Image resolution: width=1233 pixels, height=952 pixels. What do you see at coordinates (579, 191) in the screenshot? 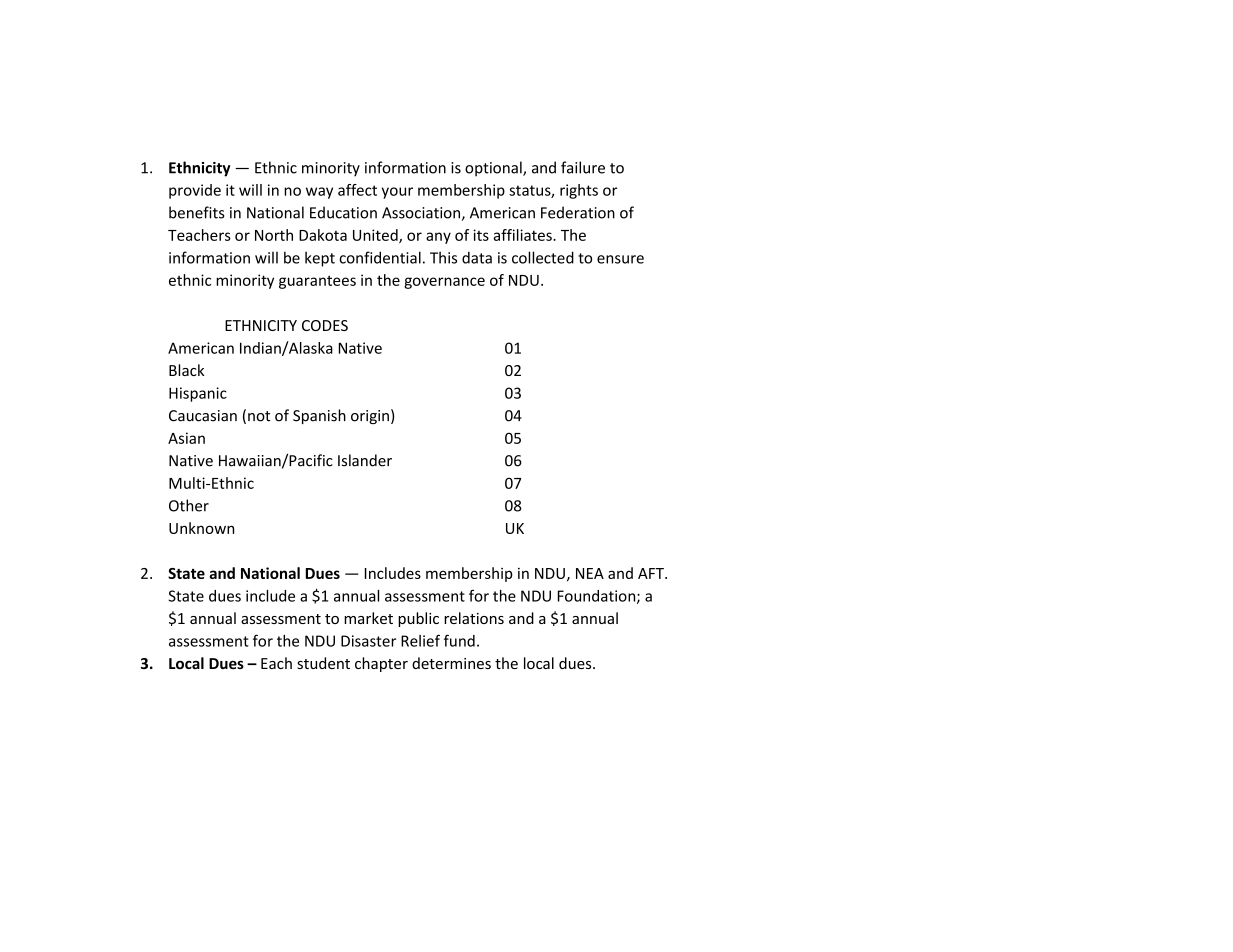
I see `rights` at bounding box center [579, 191].
